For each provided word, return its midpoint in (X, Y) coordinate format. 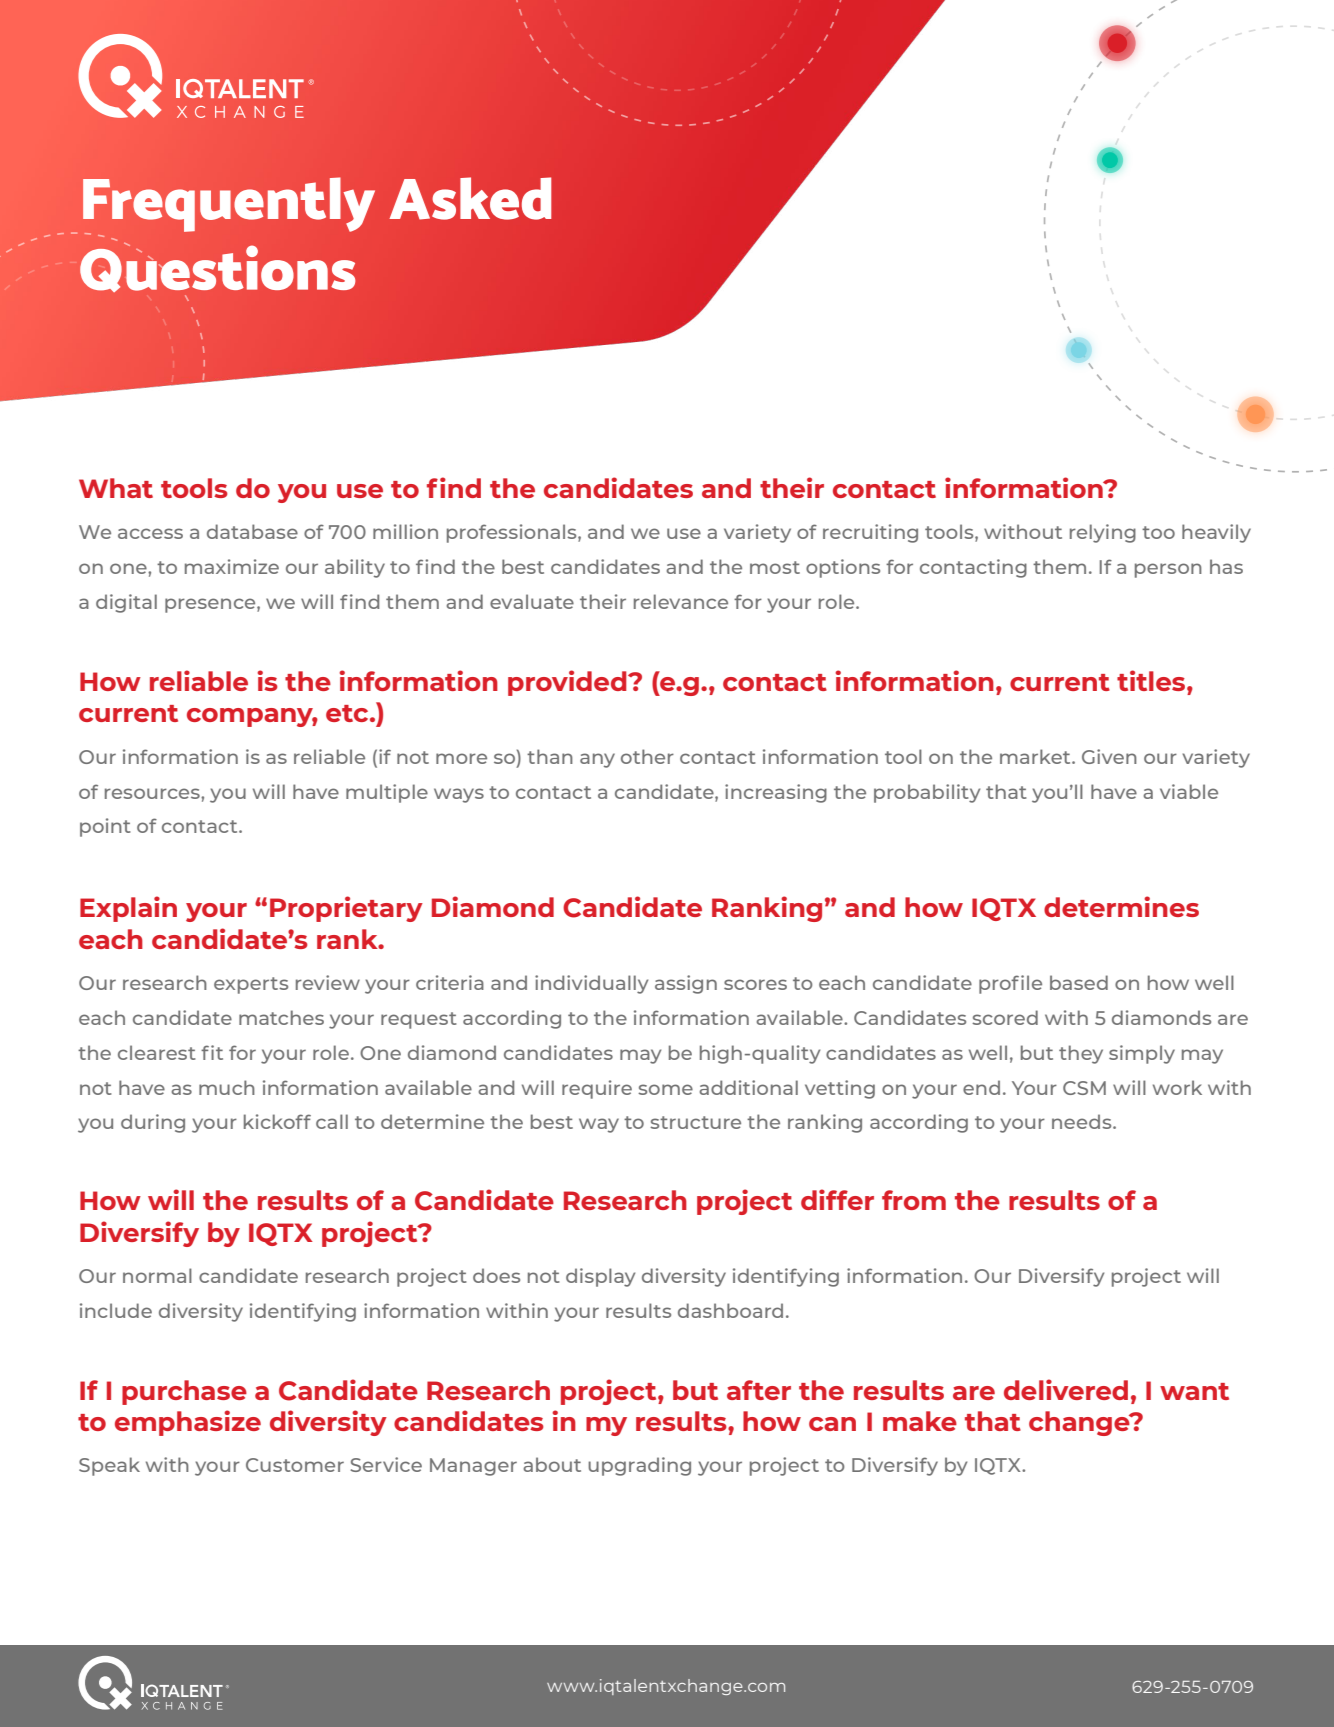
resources (153, 793)
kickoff (277, 1121)
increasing (776, 793)
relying (1103, 533)
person (1168, 570)
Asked (470, 198)
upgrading (639, 1466)
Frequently (229, 205)
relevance (681, 601)
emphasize (188, 1423)
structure (695, 1122)
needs (1083, 1121)
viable (1189, 791)
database (252, 531)
